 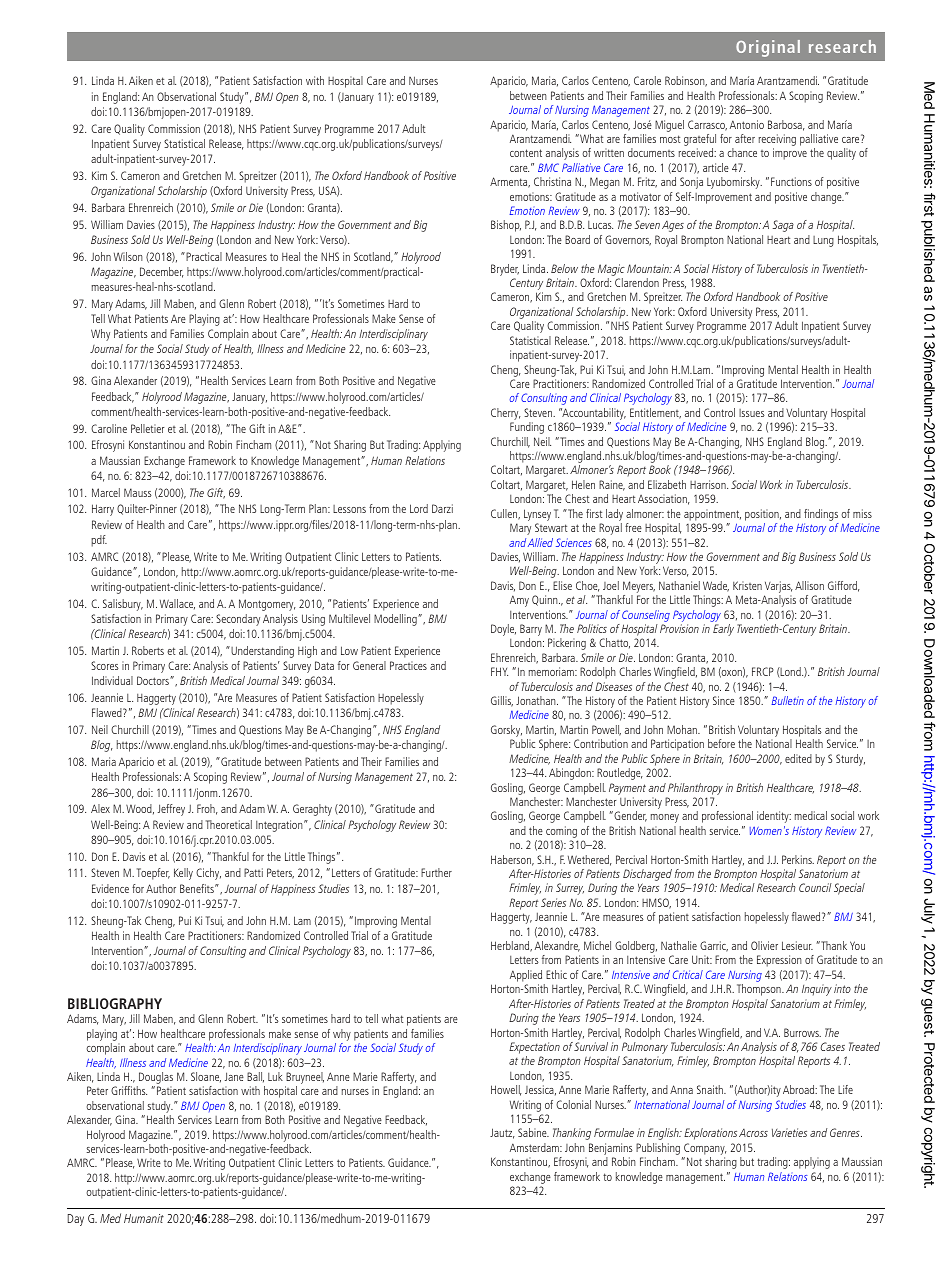 I want to click on Day, so click(x=76, y=1220).
